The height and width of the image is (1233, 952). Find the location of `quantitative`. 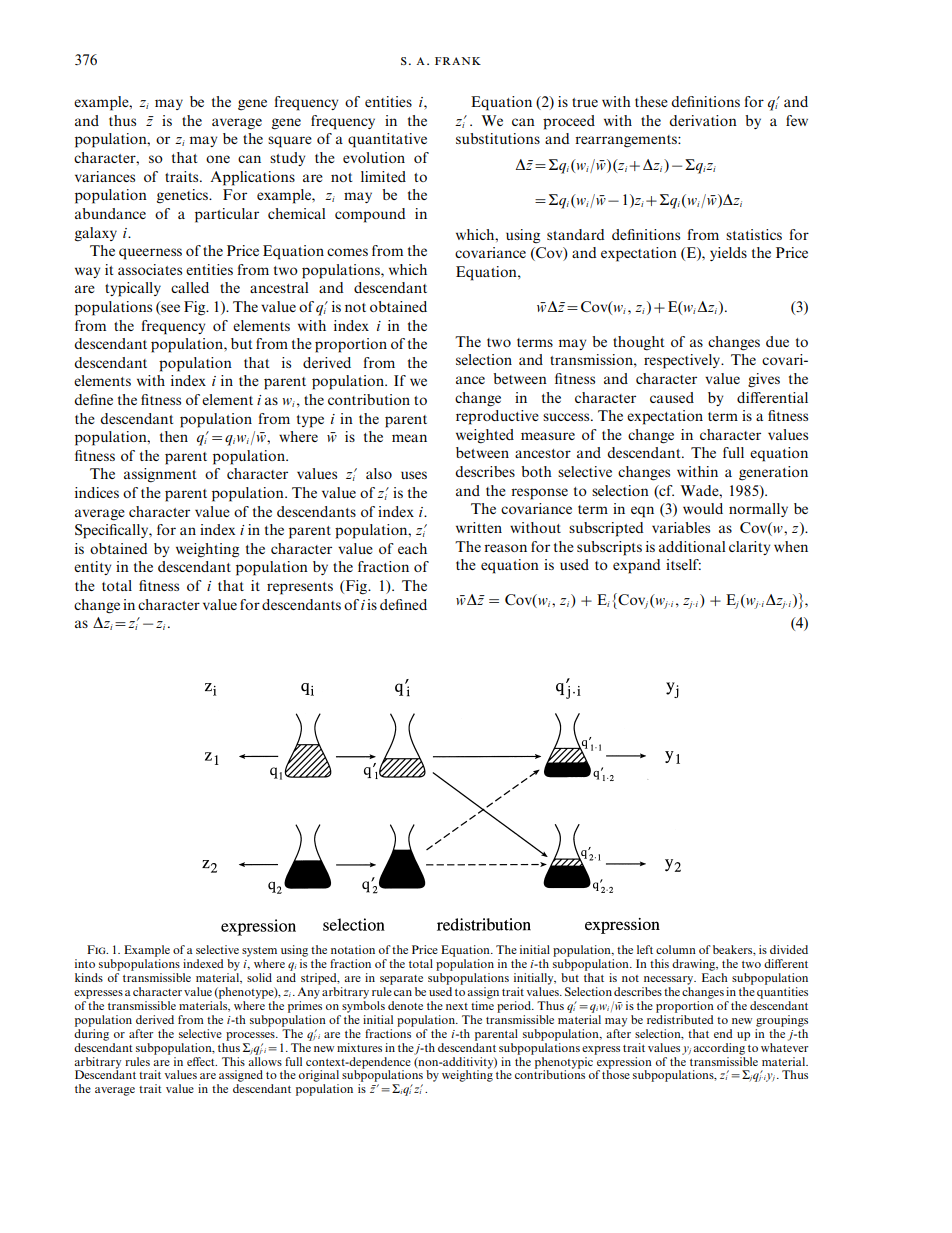

quantitative is located at coordinates (387, 140).
